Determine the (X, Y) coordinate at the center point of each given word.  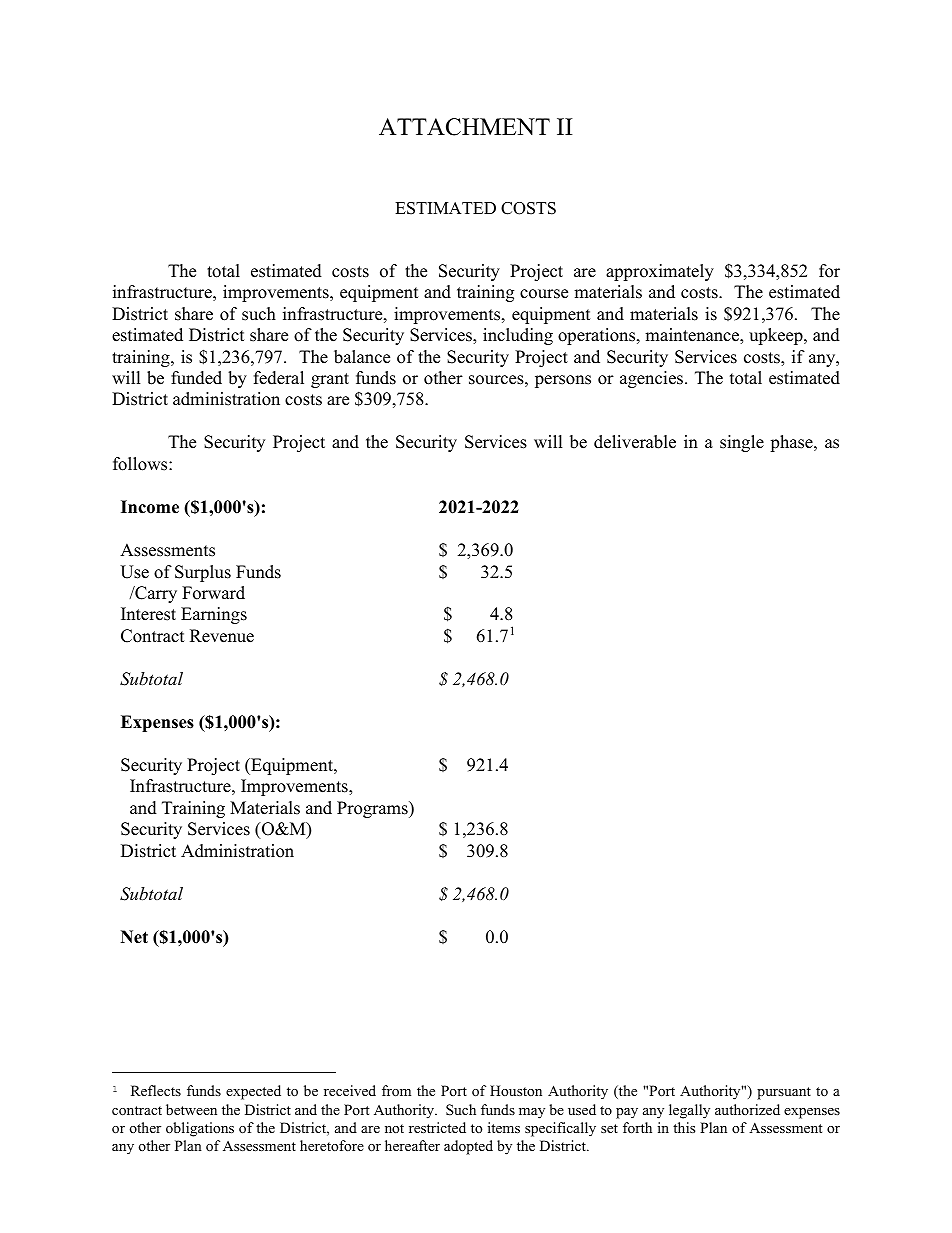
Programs (373, 809)
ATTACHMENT (464, 127)
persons (563, 381)
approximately (660, 272)
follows (141, 464)
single (742, 443)
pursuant (784, 1093)
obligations (200, 1129)
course (544, 294)
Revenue (222, 636)
